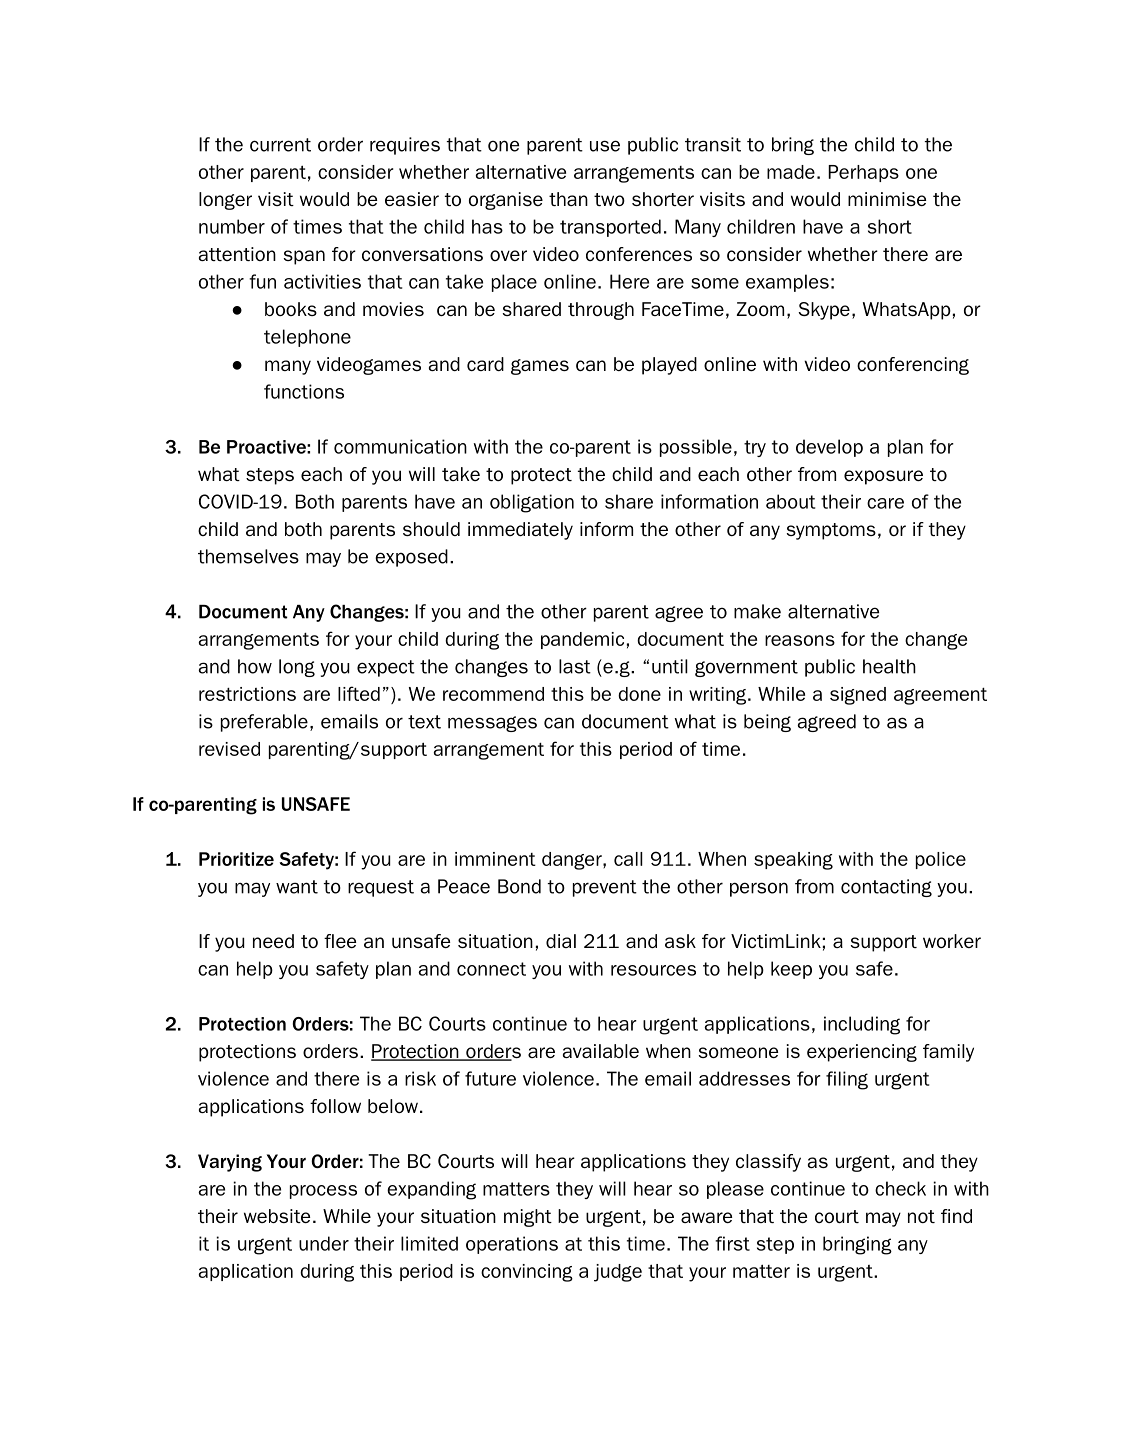 This screenshot has width=1122, height=1451. I want to click on judge, so click(618, 1273).
